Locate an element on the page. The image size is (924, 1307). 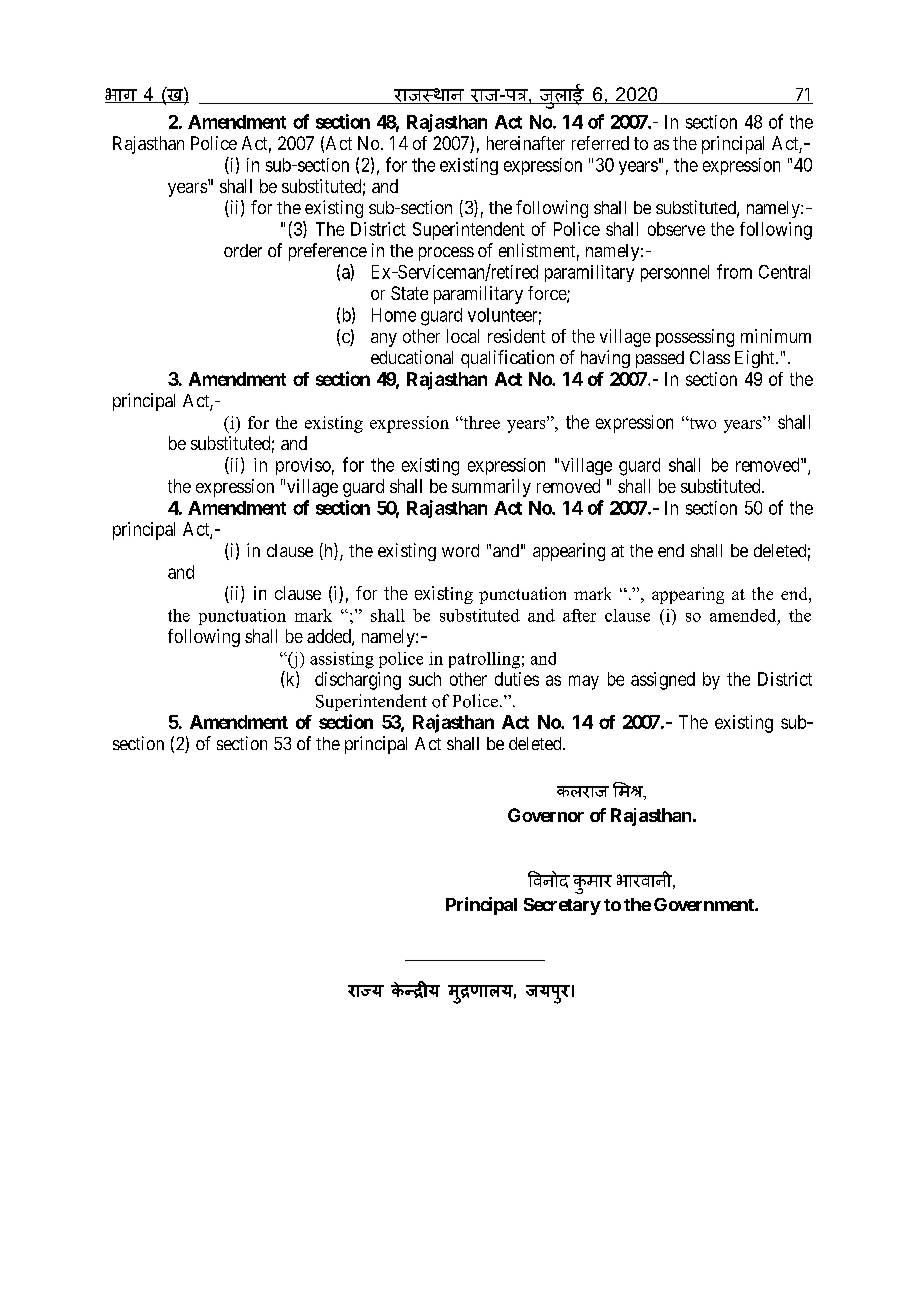
resident is located at coordinates (516, 336).
